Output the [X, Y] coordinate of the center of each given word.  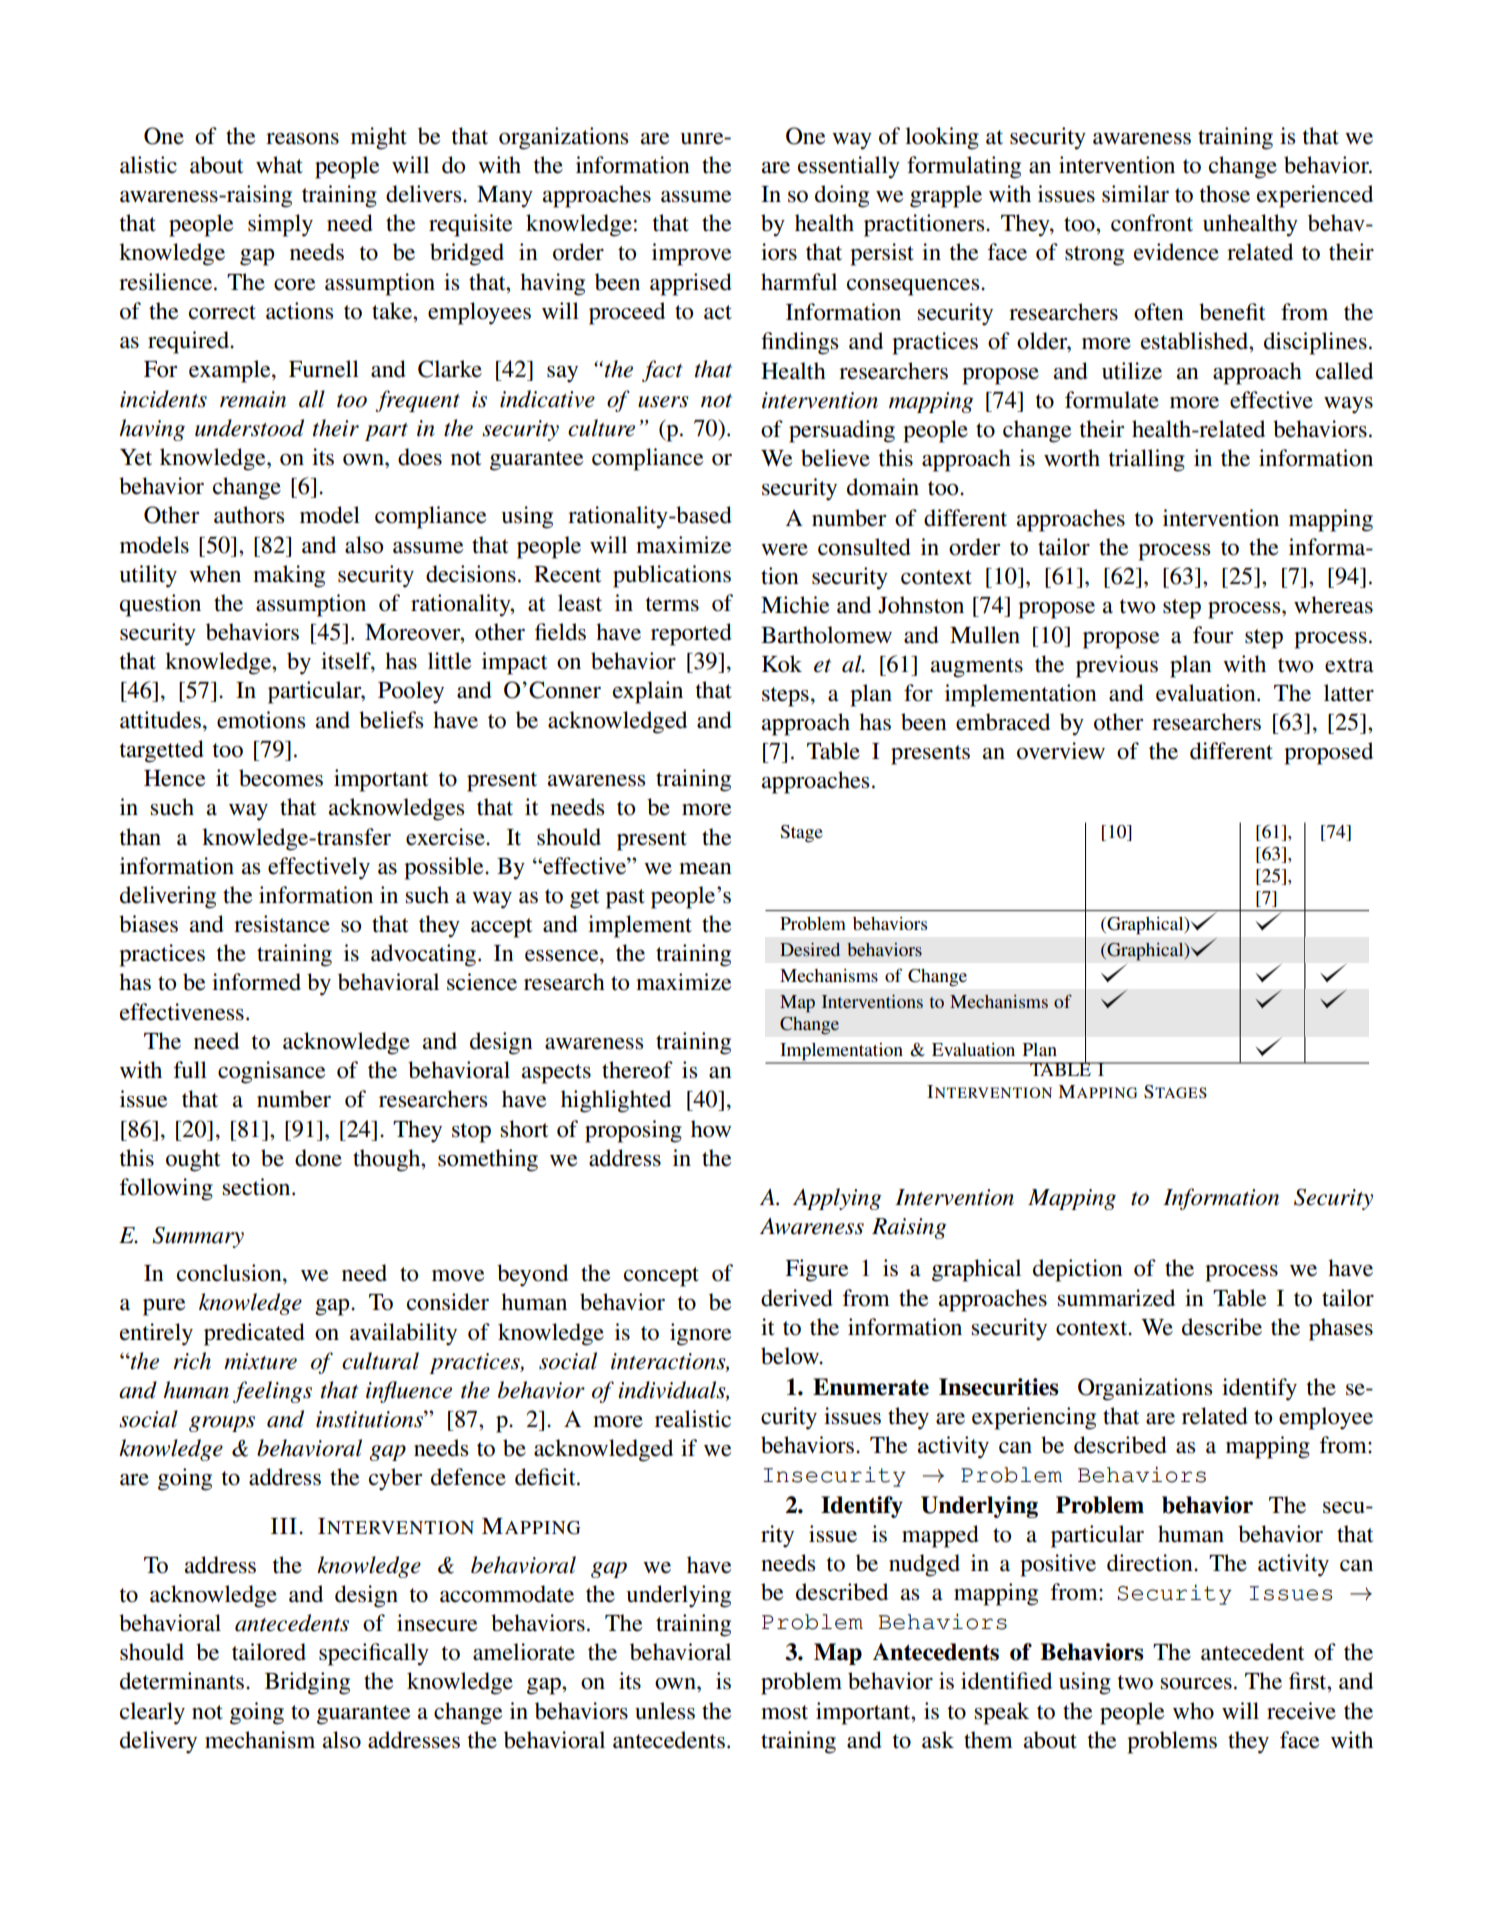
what [279, 165]
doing [842, 196]
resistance [282, 924]
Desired [810, 949]
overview [1061, 751]
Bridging [307, 1683]
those [1224, 194]
